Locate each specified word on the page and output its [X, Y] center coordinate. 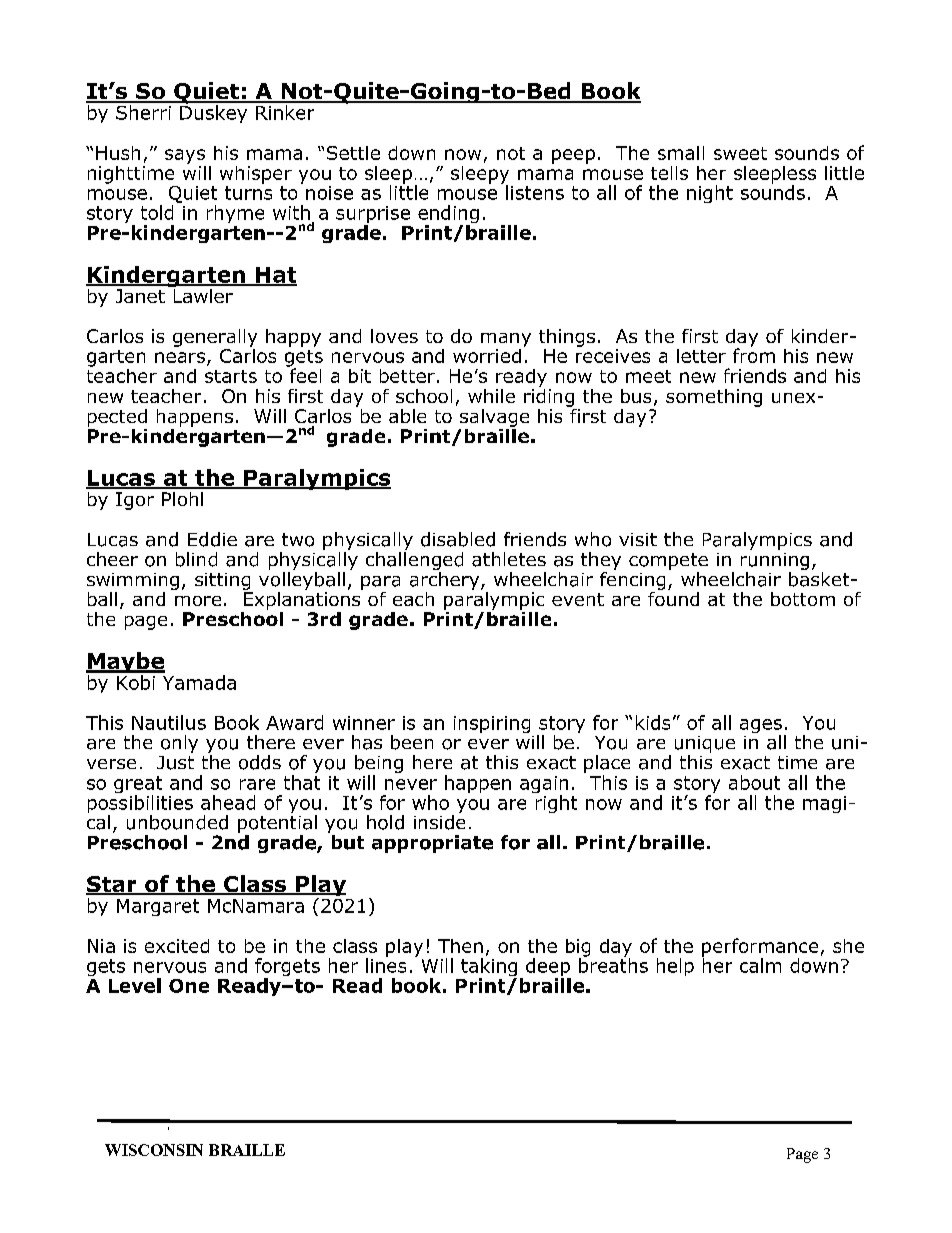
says [185, 156]
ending [448, 215]
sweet [740, 153]
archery [446, 579]
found [673, 597]
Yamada [199, 682]
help [675, 967]
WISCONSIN [154, 1150]
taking [489, 968]
